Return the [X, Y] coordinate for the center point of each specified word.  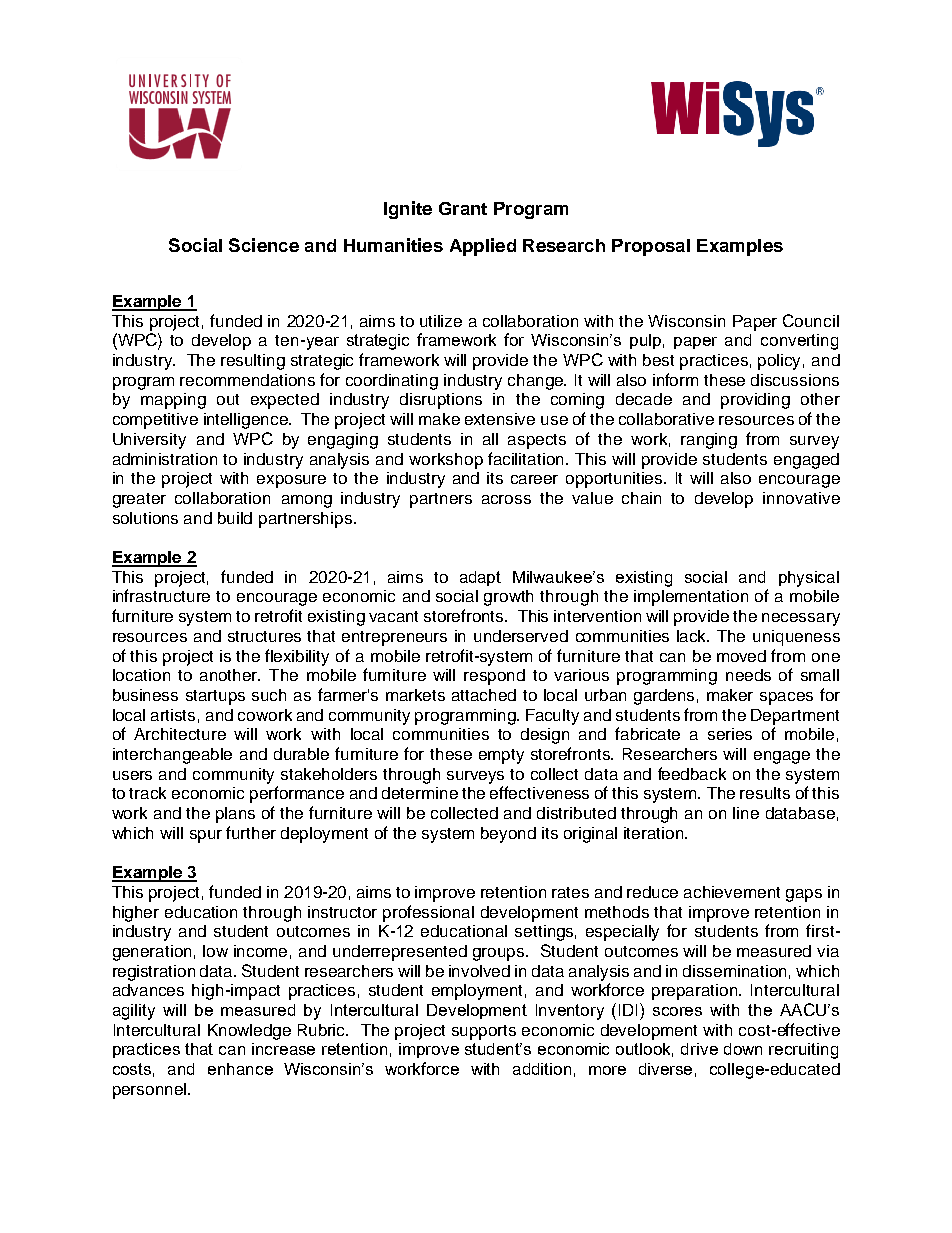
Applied [483, 247]
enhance [240, 1069]
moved [741, 656]
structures [264, 636]
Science [264, 245]
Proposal [651, 247]
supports [484, 1032]
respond [494, 677]
